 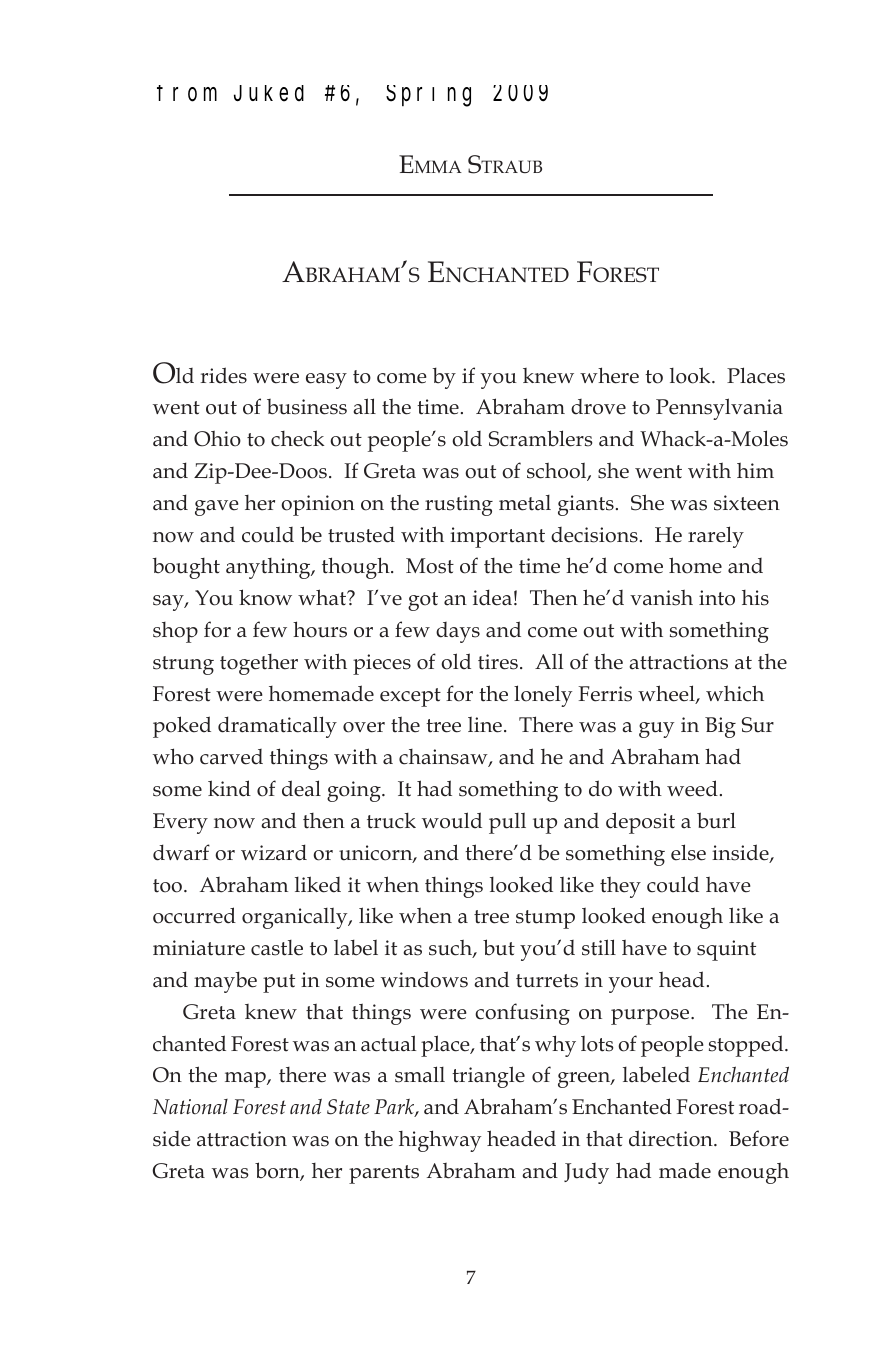 I want to click on but, so click(x=499, y=947).
